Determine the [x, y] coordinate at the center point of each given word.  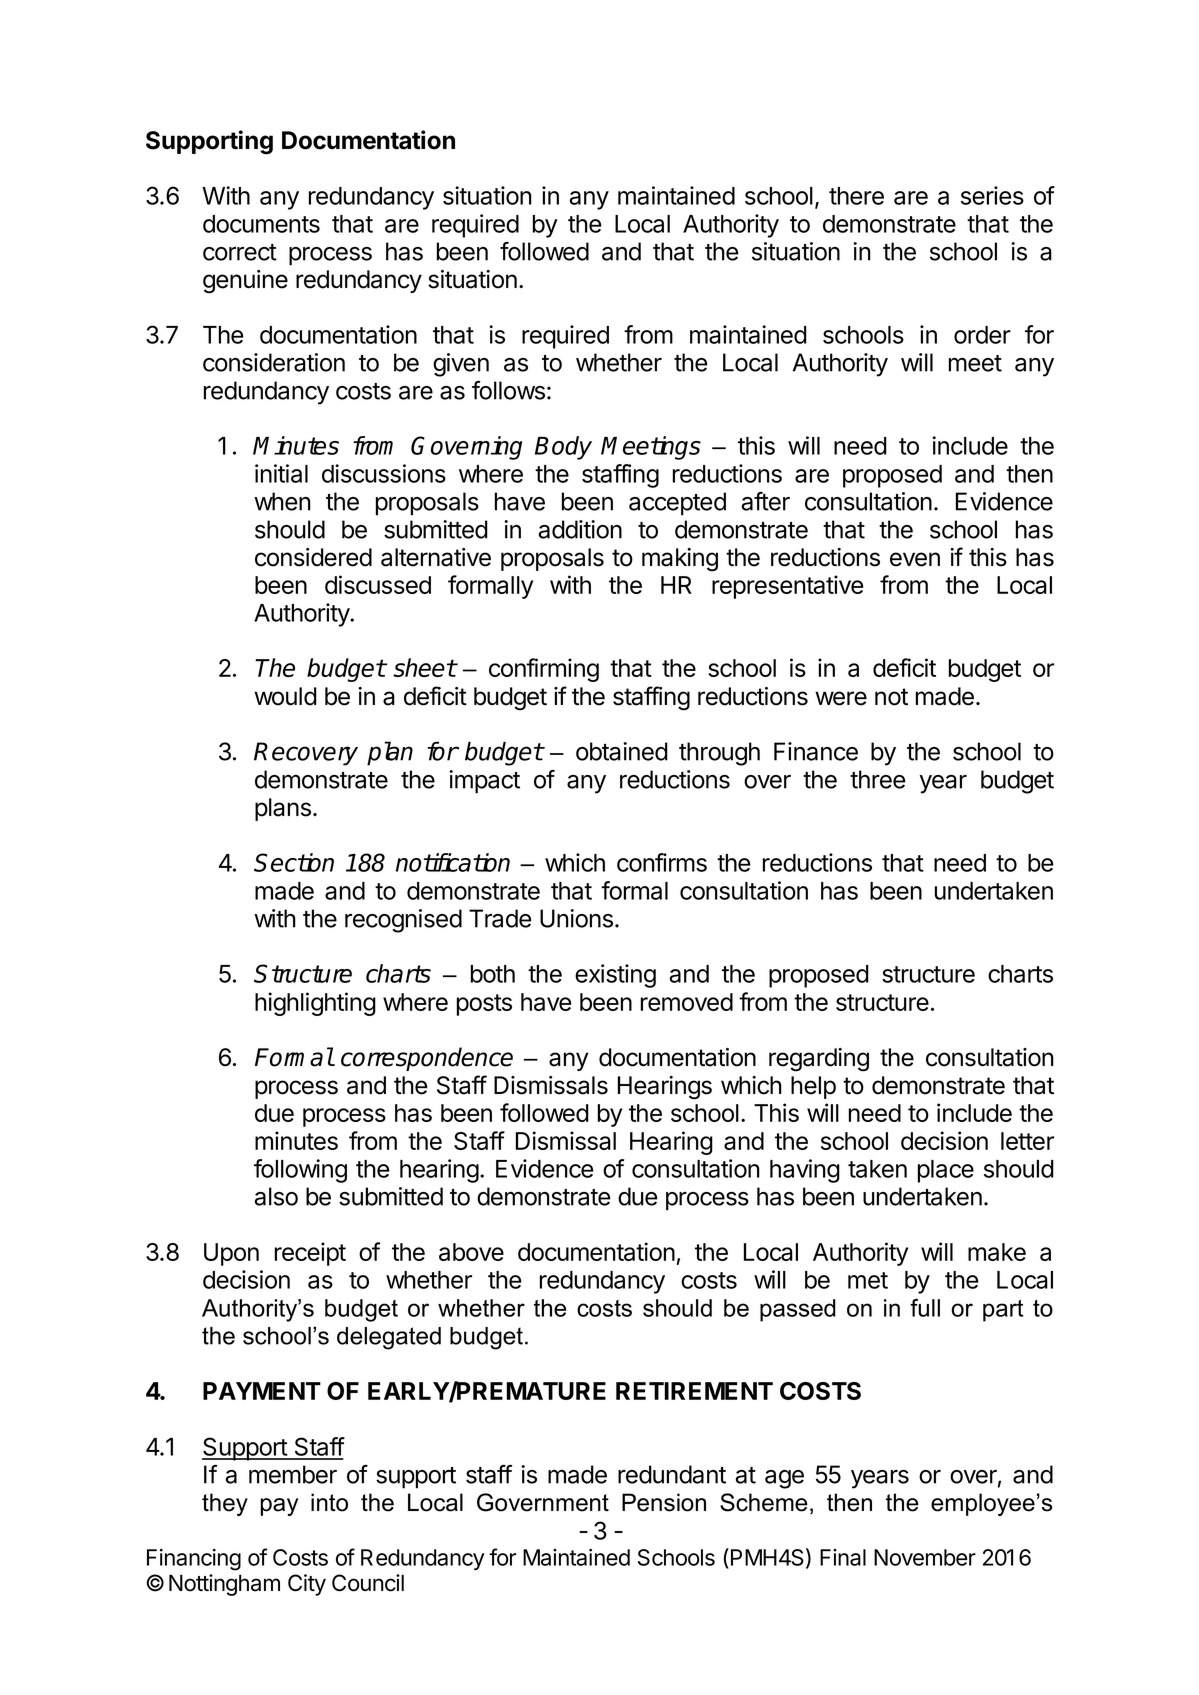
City [307, 1585]
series [992, 195]
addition [580, 529]
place [946, 1171]
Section [294, 862]
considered [313, 557]
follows [508, 390]
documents [261, 224]
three [878, 779]
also [276, 1196]
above [471, 1252]
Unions [576, 918]
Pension [664, 1502]
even [915, 559]
